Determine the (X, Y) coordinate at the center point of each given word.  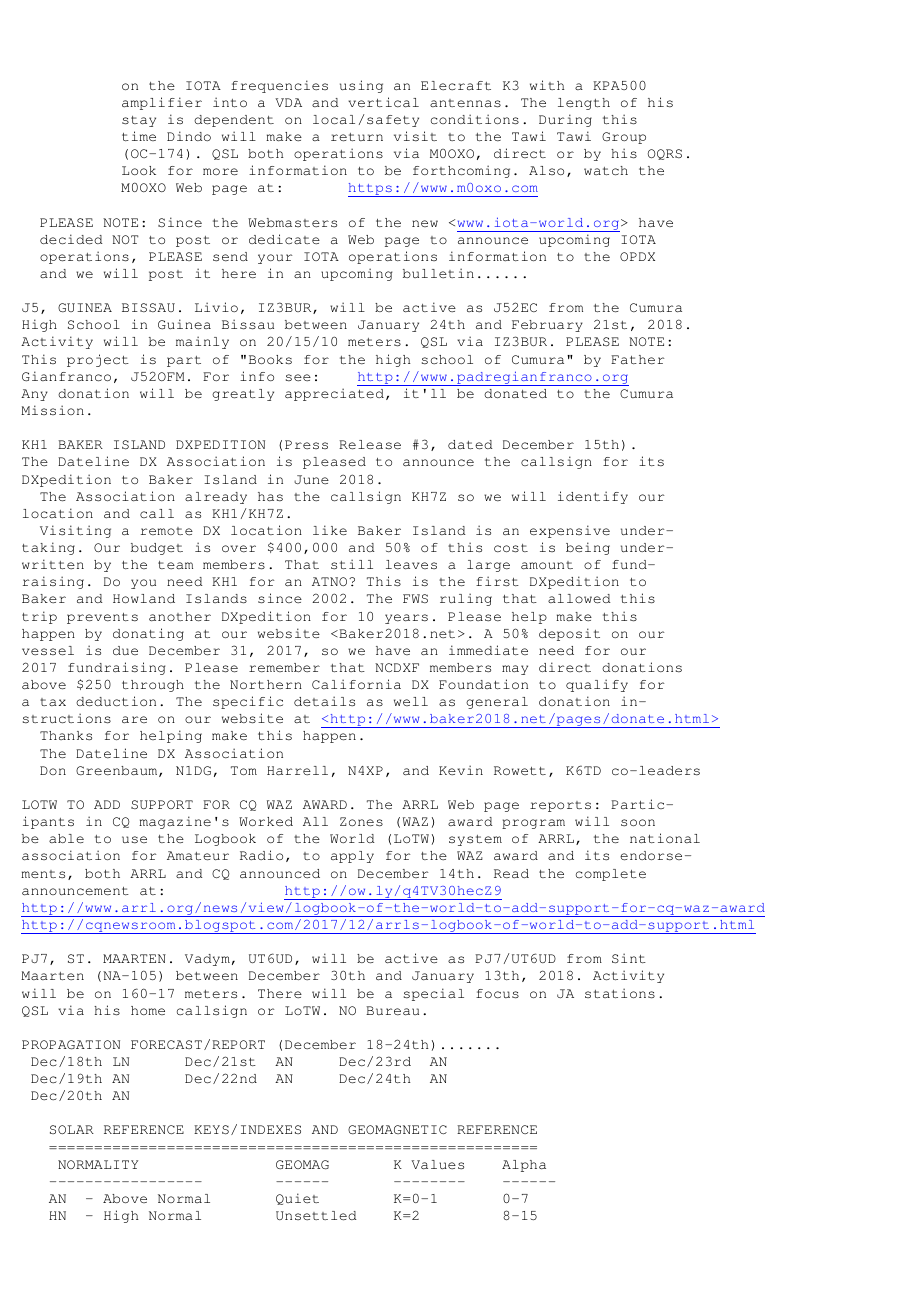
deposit (569, 634)
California (356, 684)
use (134, 839)
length (584, 104)
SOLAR (72, 1129)
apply (352, 857)
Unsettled (316, 1216)
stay (139, 121)
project (98, 360)
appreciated (334, 394)
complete (611, 875)
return (357, 137)
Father (637, 360)
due (125, 650)
